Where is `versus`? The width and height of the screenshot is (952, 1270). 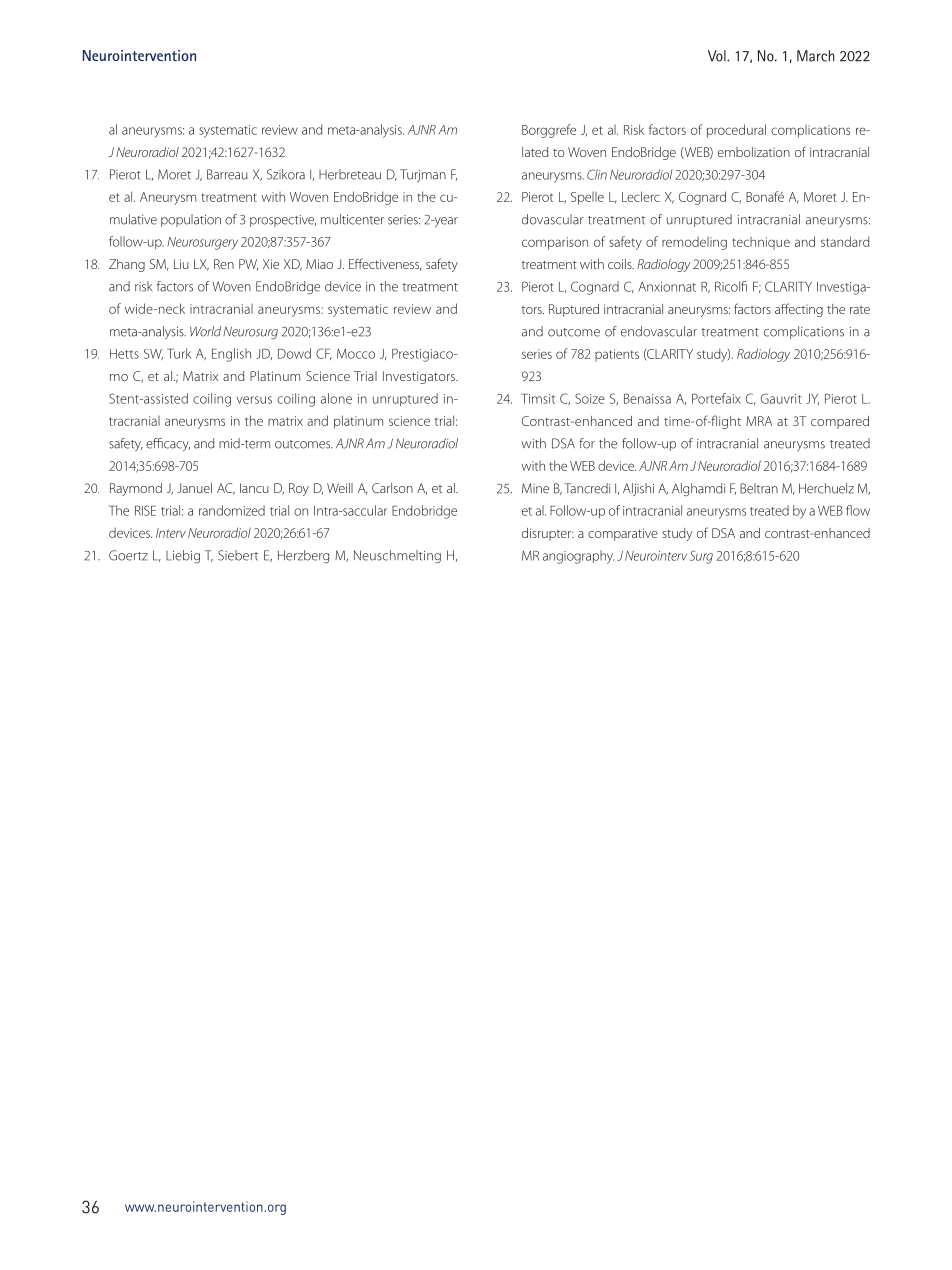
versus is located at coordinates (254, 400).
